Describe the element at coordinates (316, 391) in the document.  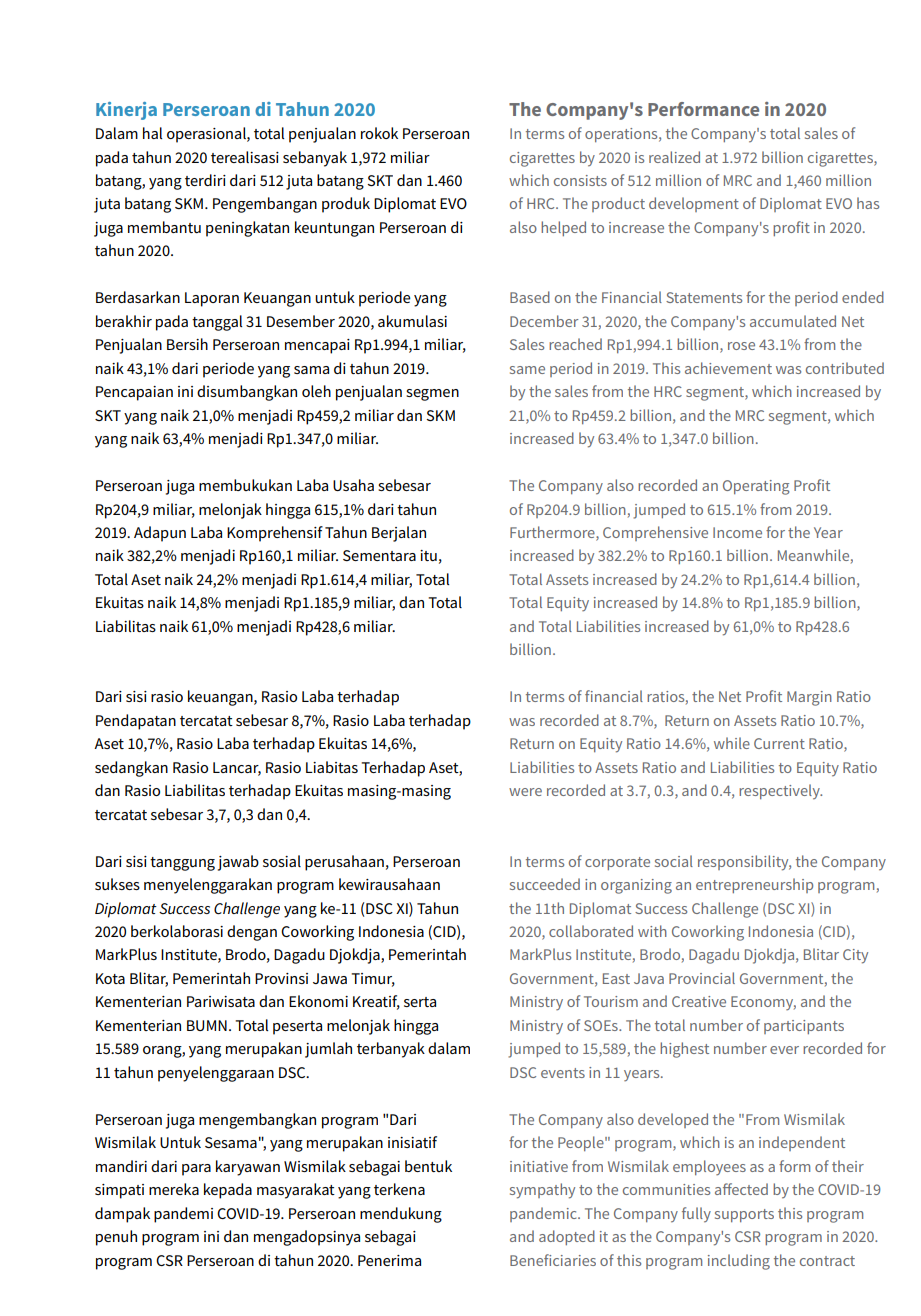
I see `oleh` at that location.
